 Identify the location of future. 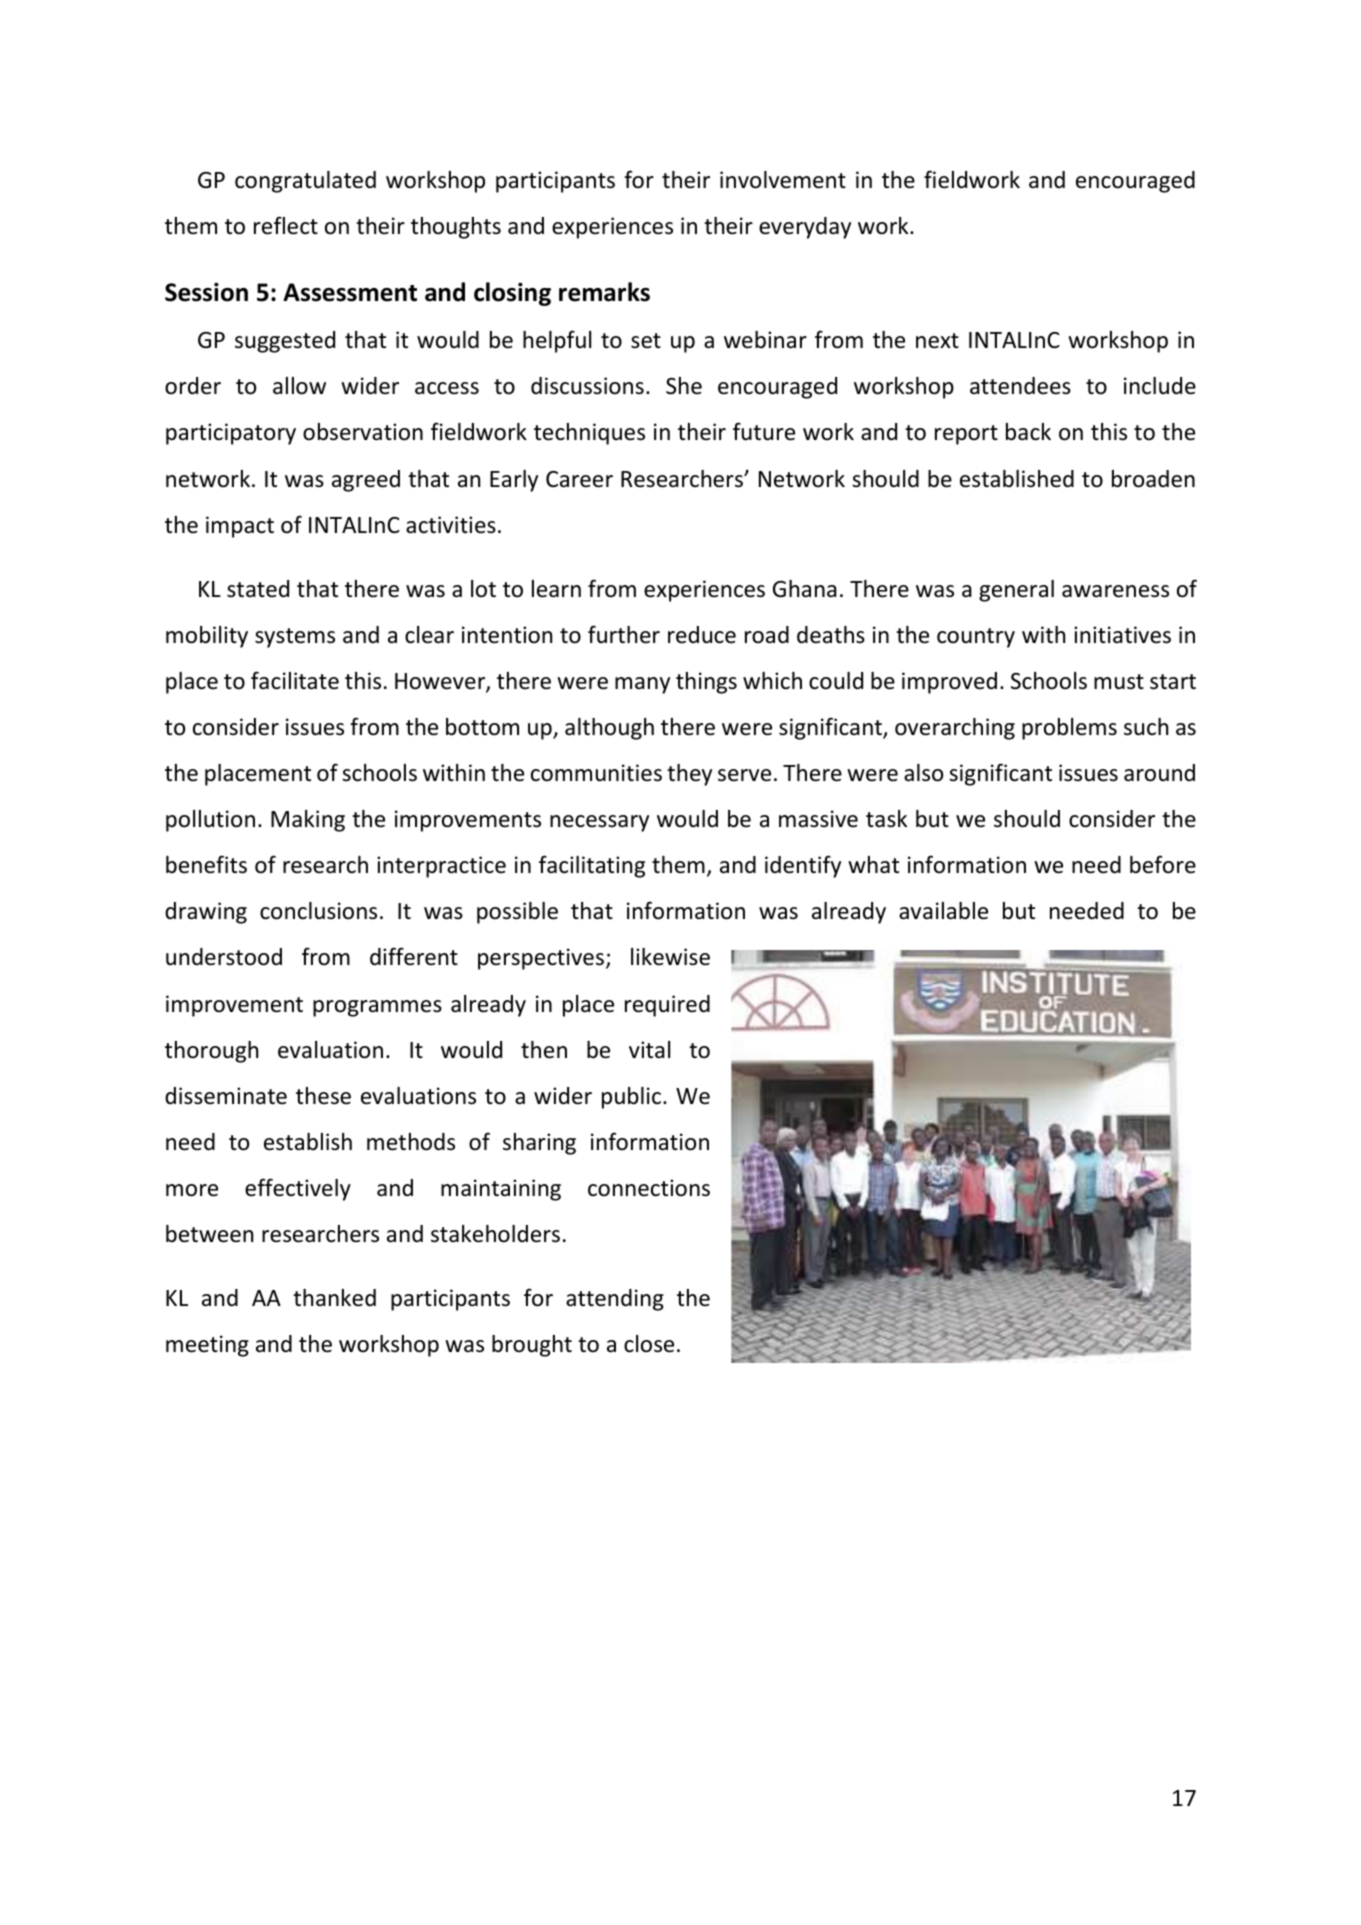
(764, 431).
